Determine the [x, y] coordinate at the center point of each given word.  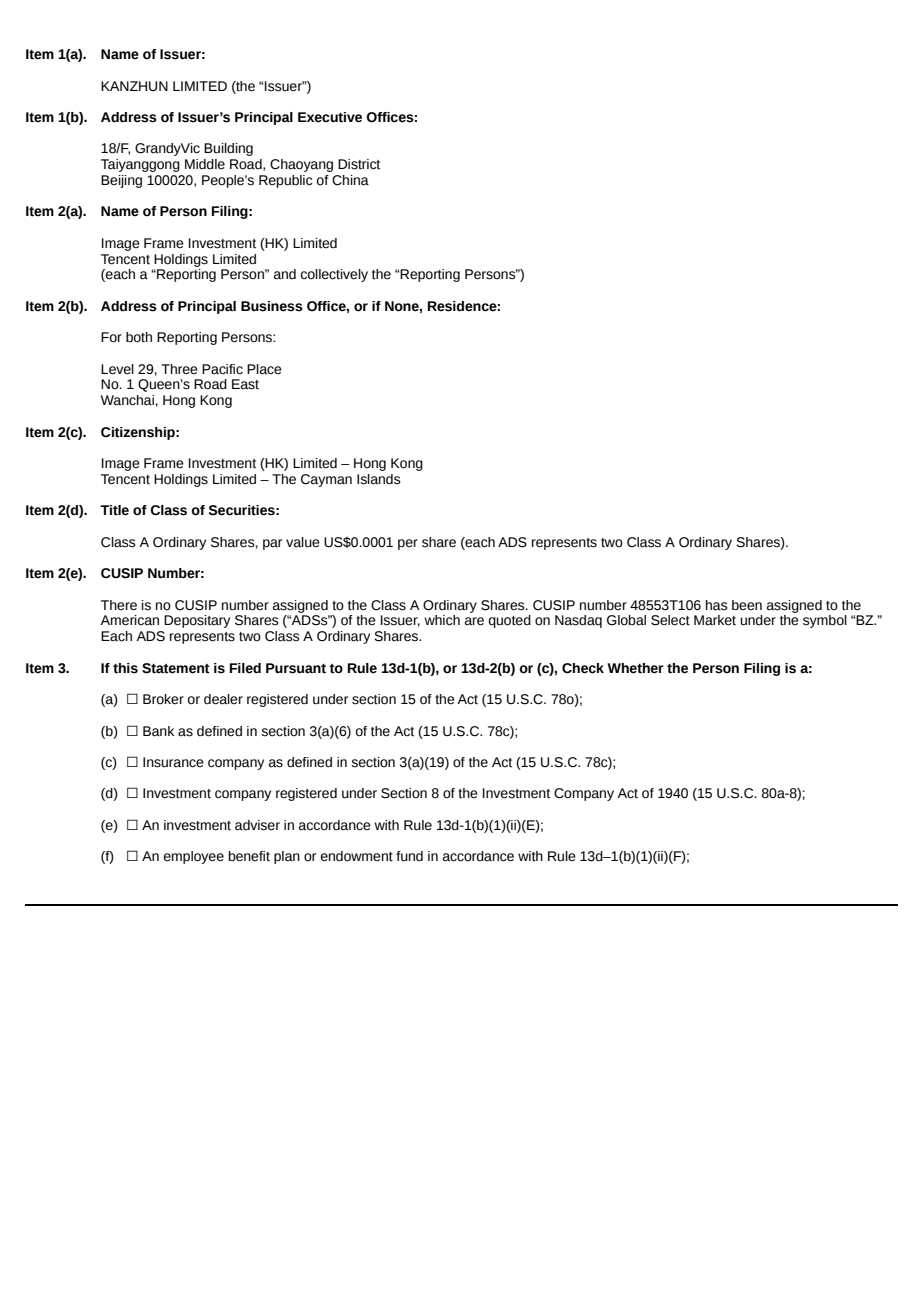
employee [194, 857]
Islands [379, 479]
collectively [334, 275]
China [350, 180]
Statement [176, 668]
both [139, 337]
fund [409, 856]
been [747, 605]
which [442, 620]
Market [715, 620]
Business [272, 306]
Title [114, 510]
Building [228, 149]
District [359, 164]
